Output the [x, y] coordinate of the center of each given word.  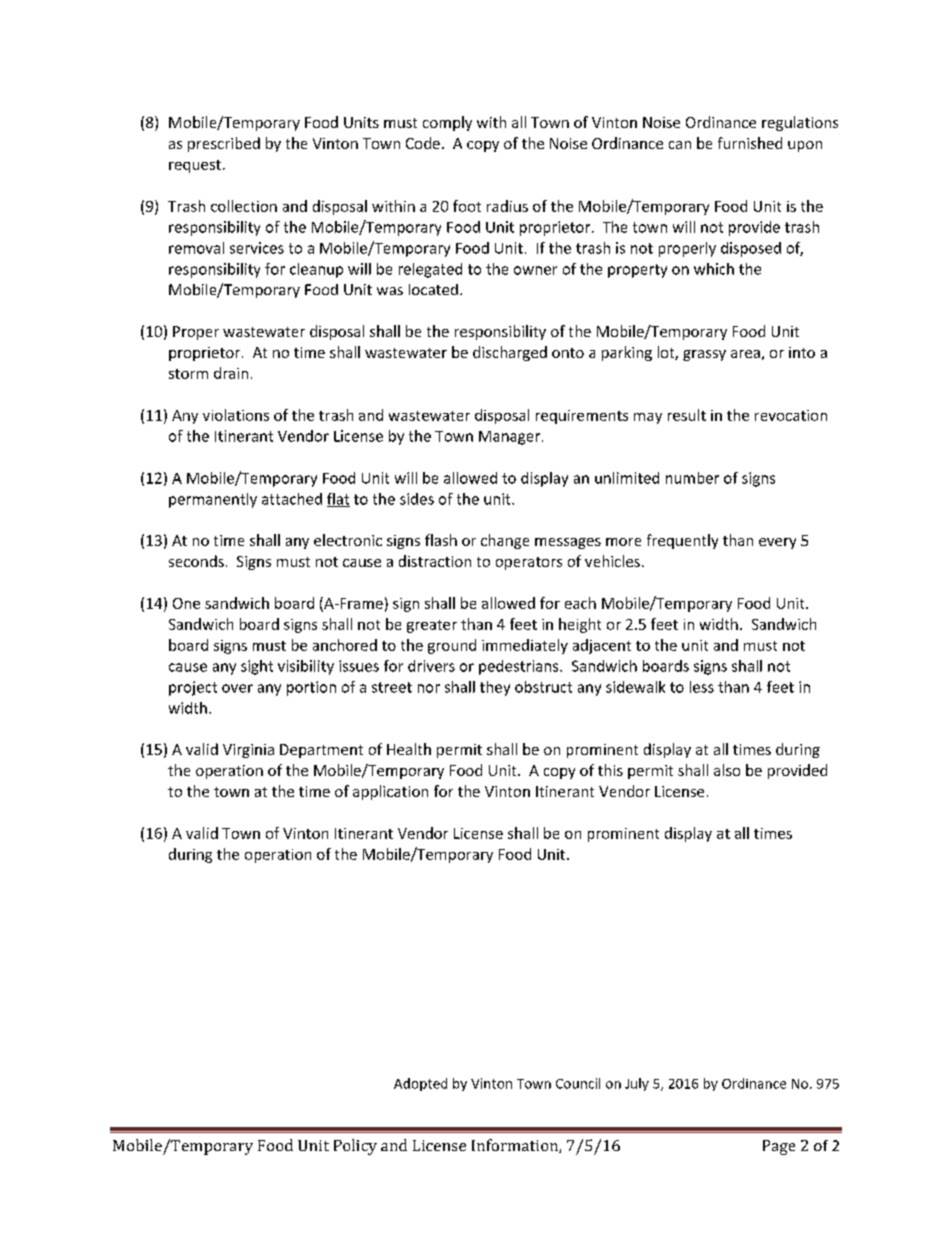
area [745, 354]
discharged [510, 353]
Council [578, 1083]
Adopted [420, 1084]
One [186, 603]
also [727, 770]
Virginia [248, 751]
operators [529, 563]
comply [447, 123]
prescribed [224, 144]
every [777, 543]
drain [231, 373]
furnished [750, 143]
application [390, 792]
